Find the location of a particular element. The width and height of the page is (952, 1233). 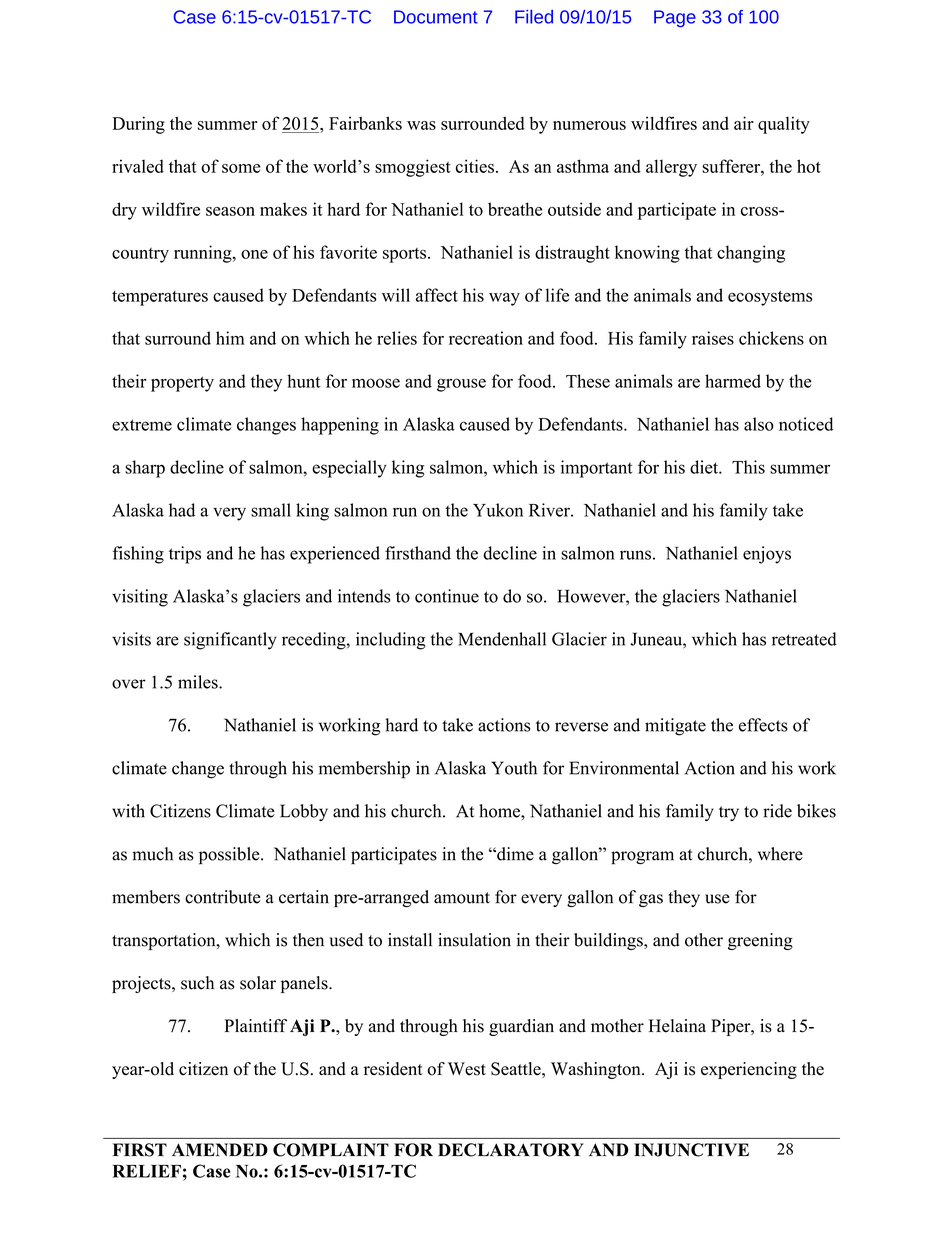

During is located at coordinates (138, 125).
